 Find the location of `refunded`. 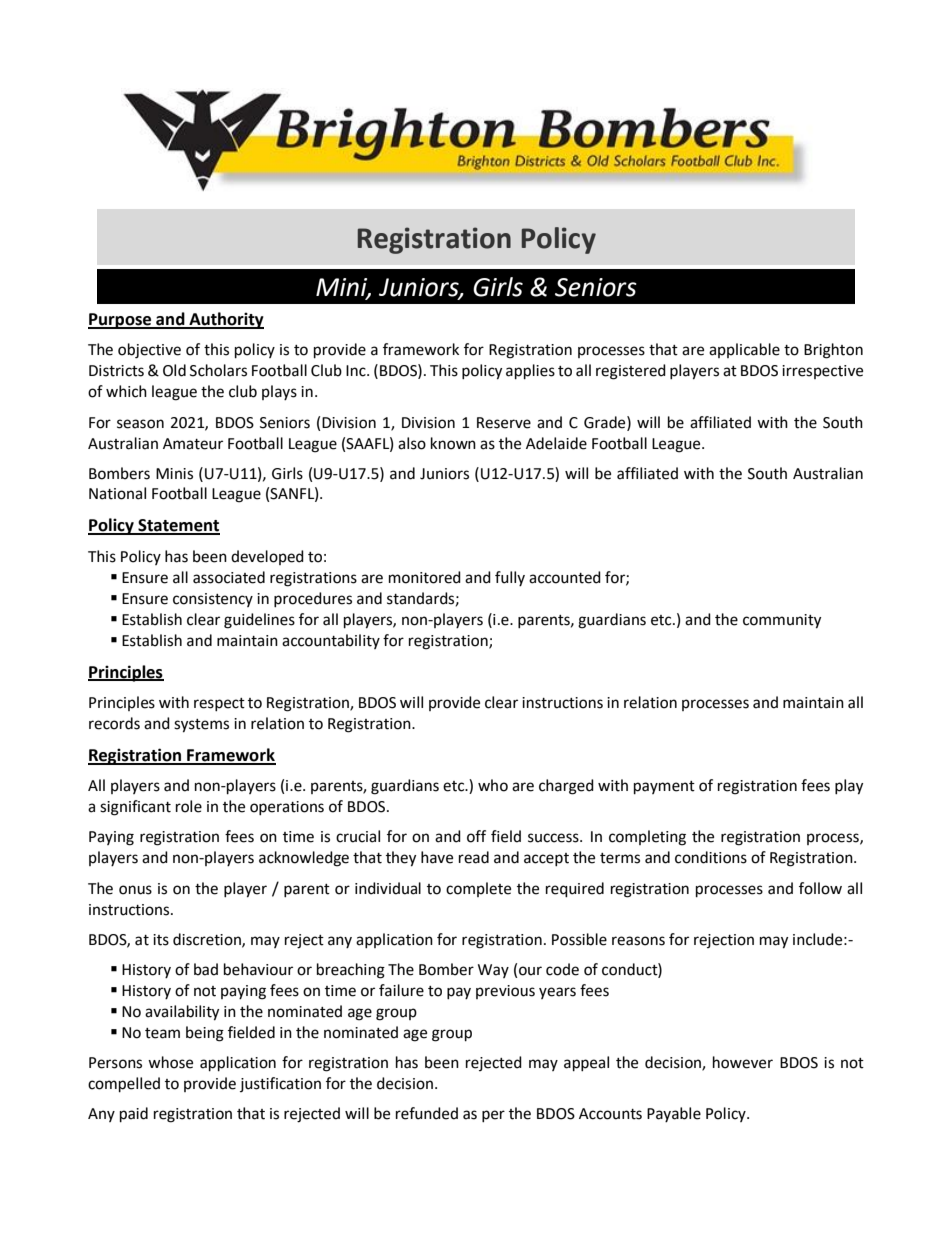

refunded is located at coordinates (427, 1113).
